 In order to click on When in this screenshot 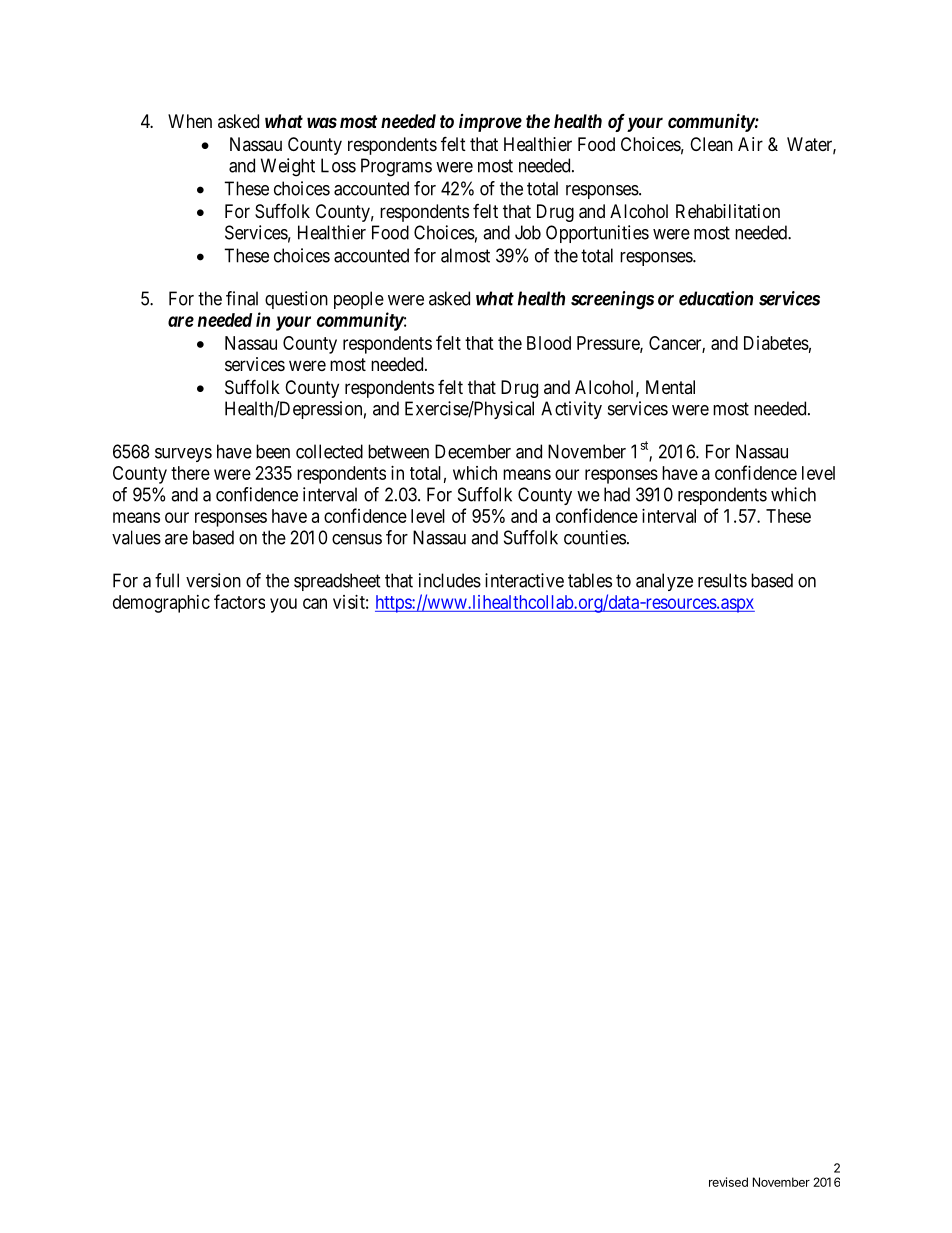, I will do `click(190, 121)`.
